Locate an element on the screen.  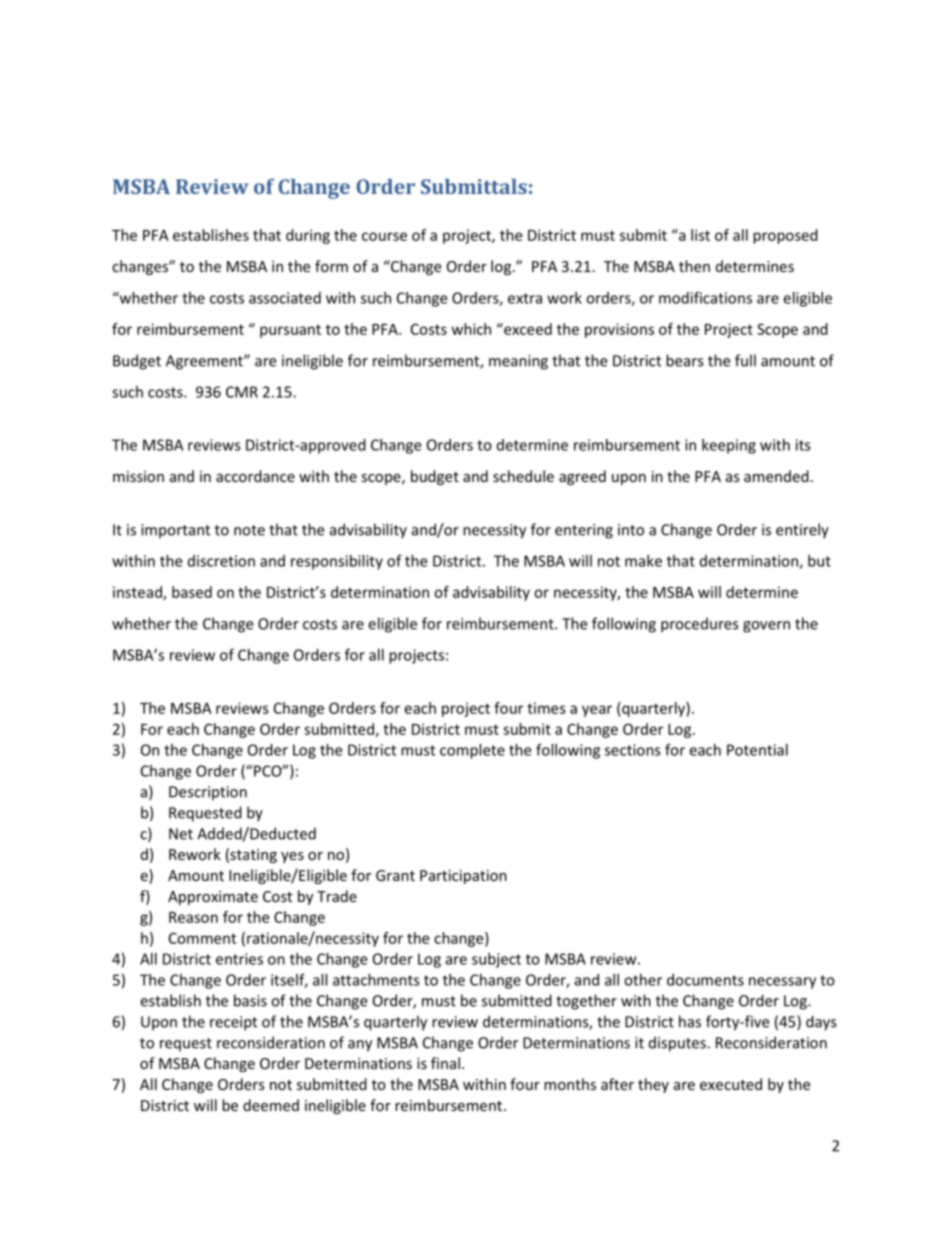
keeping is located at coordinates (729, 446).
